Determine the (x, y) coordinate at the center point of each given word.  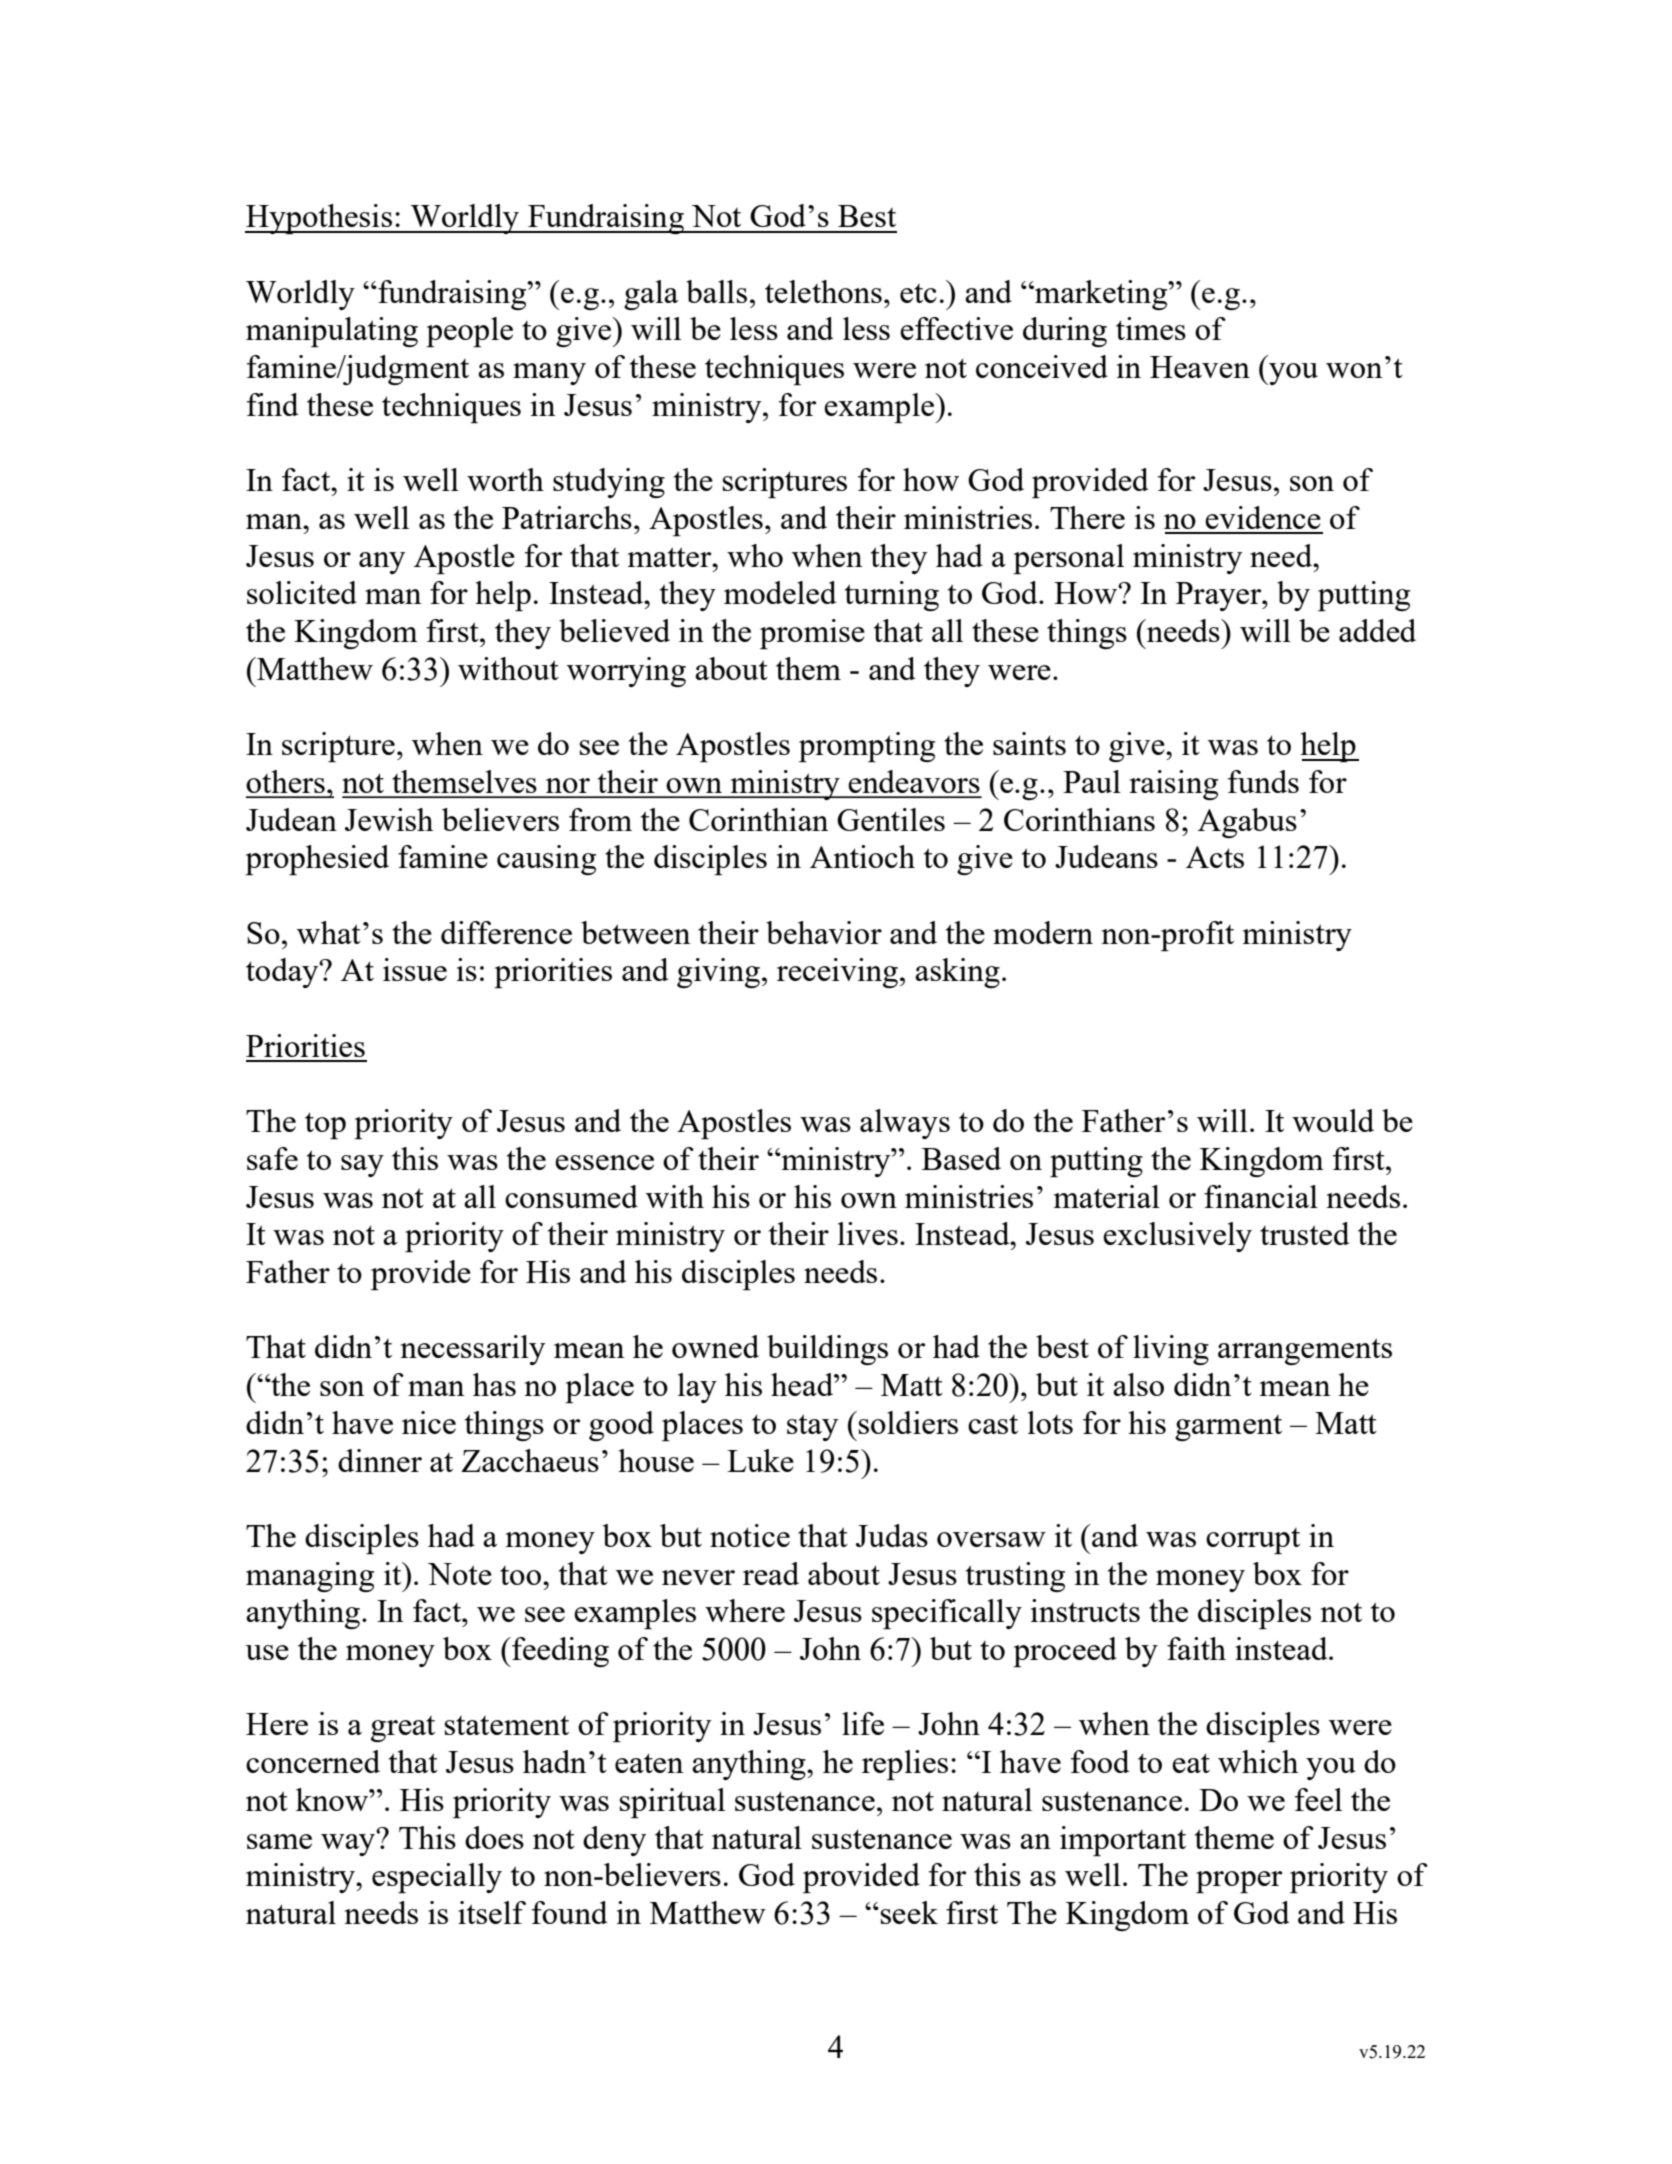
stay (812, 1427)
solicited (302, 592)
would (1333, 1120)
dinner (380, 1460)
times (1151, 328)
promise (812, 634)
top (325, 1125)
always (905, 1124)
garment (1228, 1428)
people (469, 332)
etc (918, 293)
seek (908, 1912)
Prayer (1220, 596)
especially (437, 1878)
